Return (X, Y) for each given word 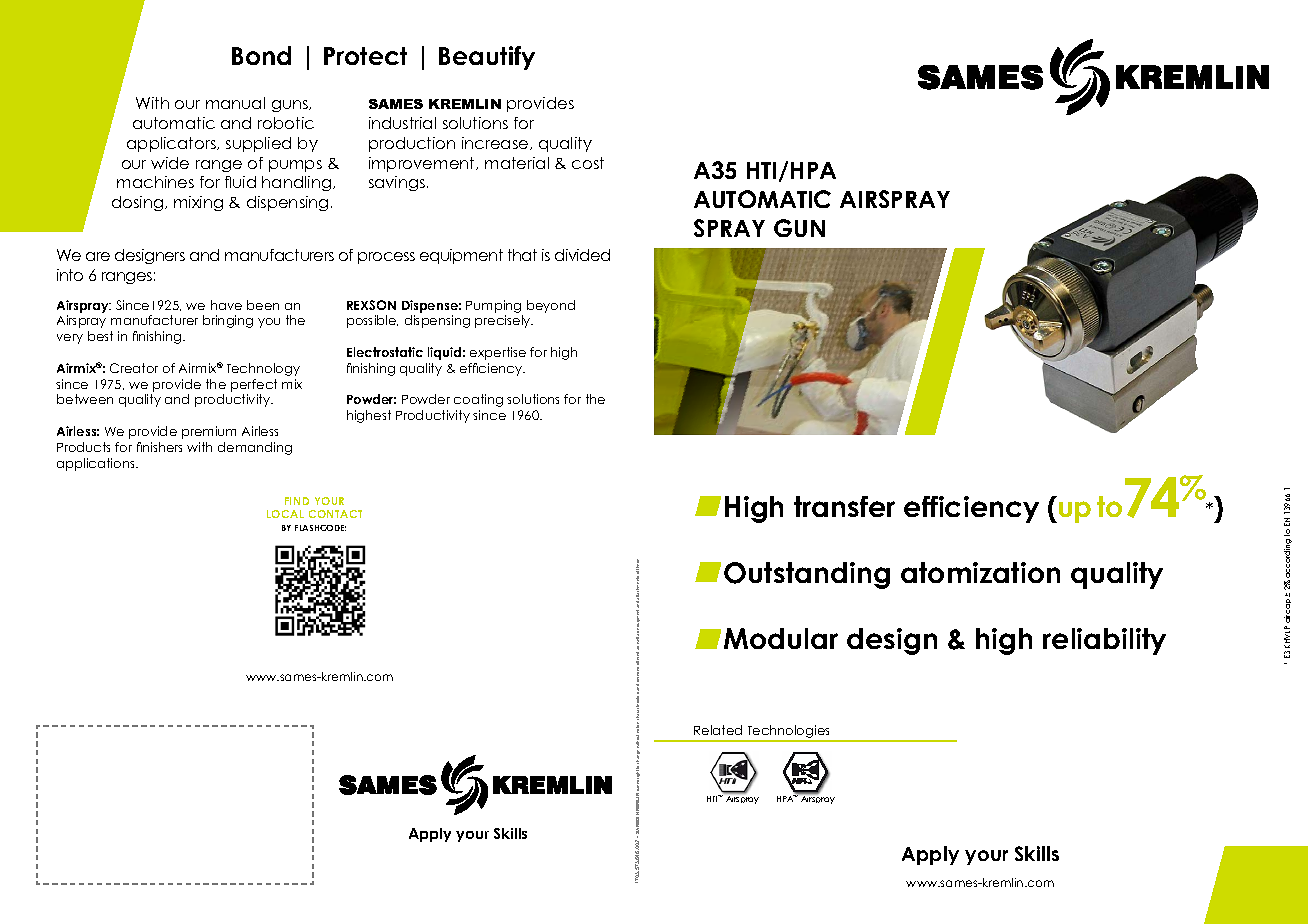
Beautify (487, 58)
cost (588, 163)
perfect (254, 385)
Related (718, 730)
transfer (844, 506)
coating (478, 400)
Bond (261, 55)
